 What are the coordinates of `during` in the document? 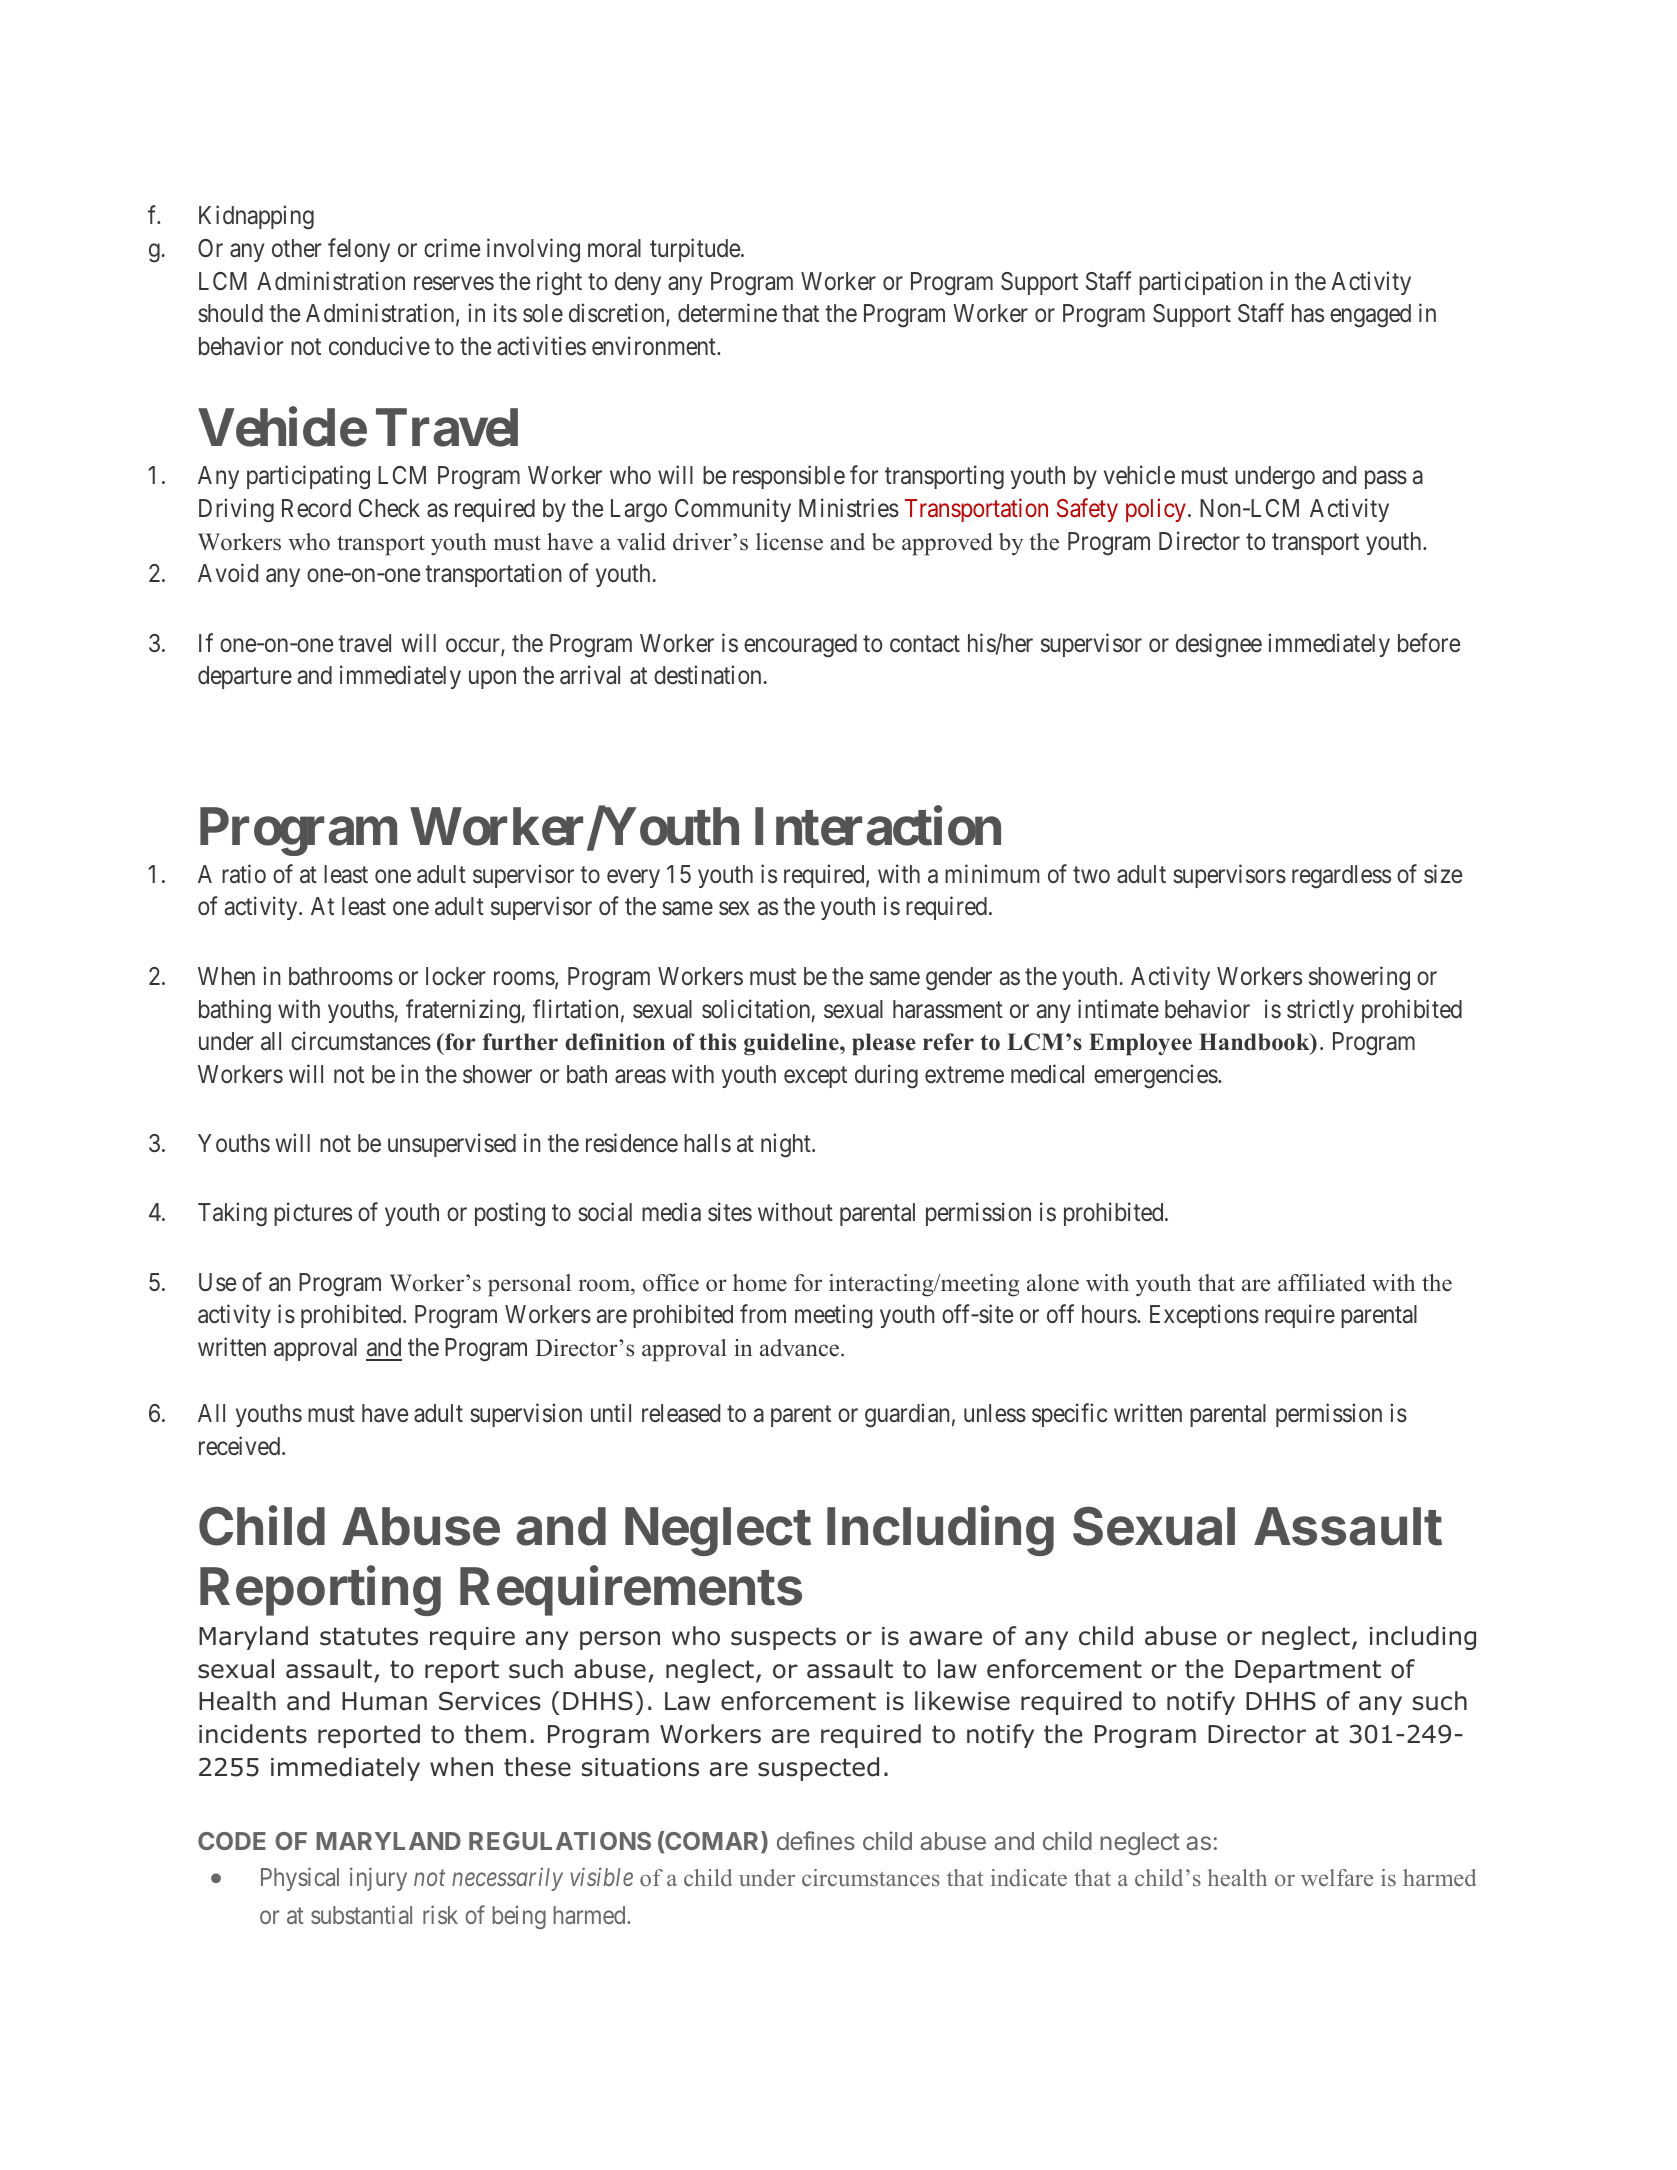 It's located at (886, 1076).
